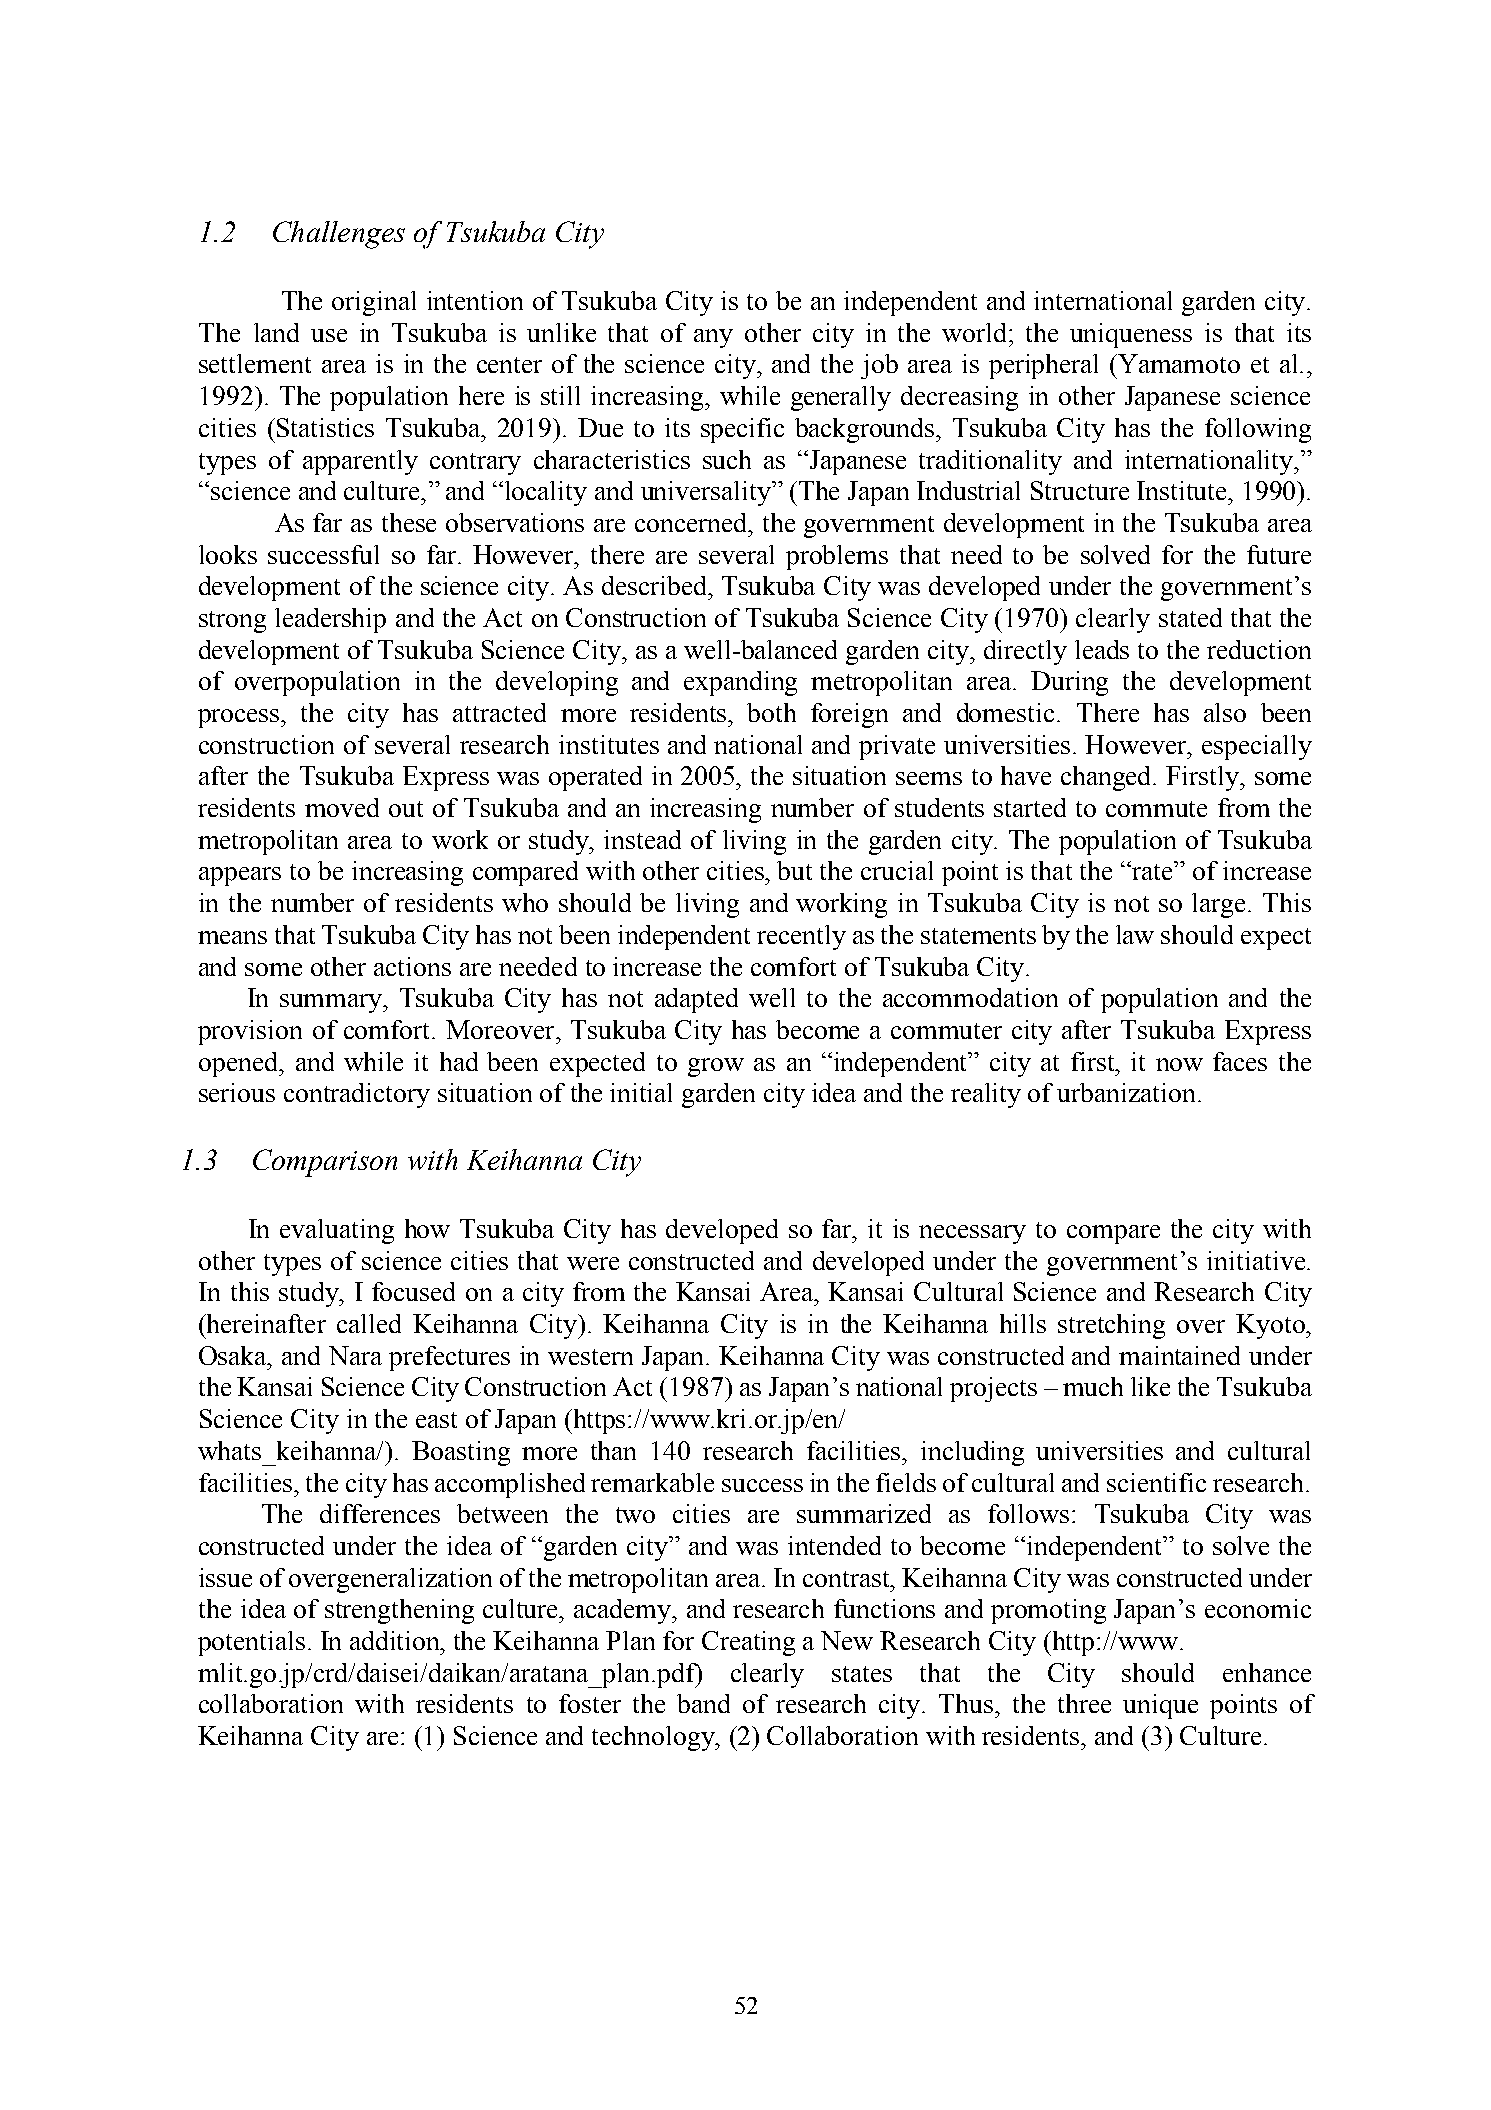  I want to click on Yamamoto, so click(1178, 363).
